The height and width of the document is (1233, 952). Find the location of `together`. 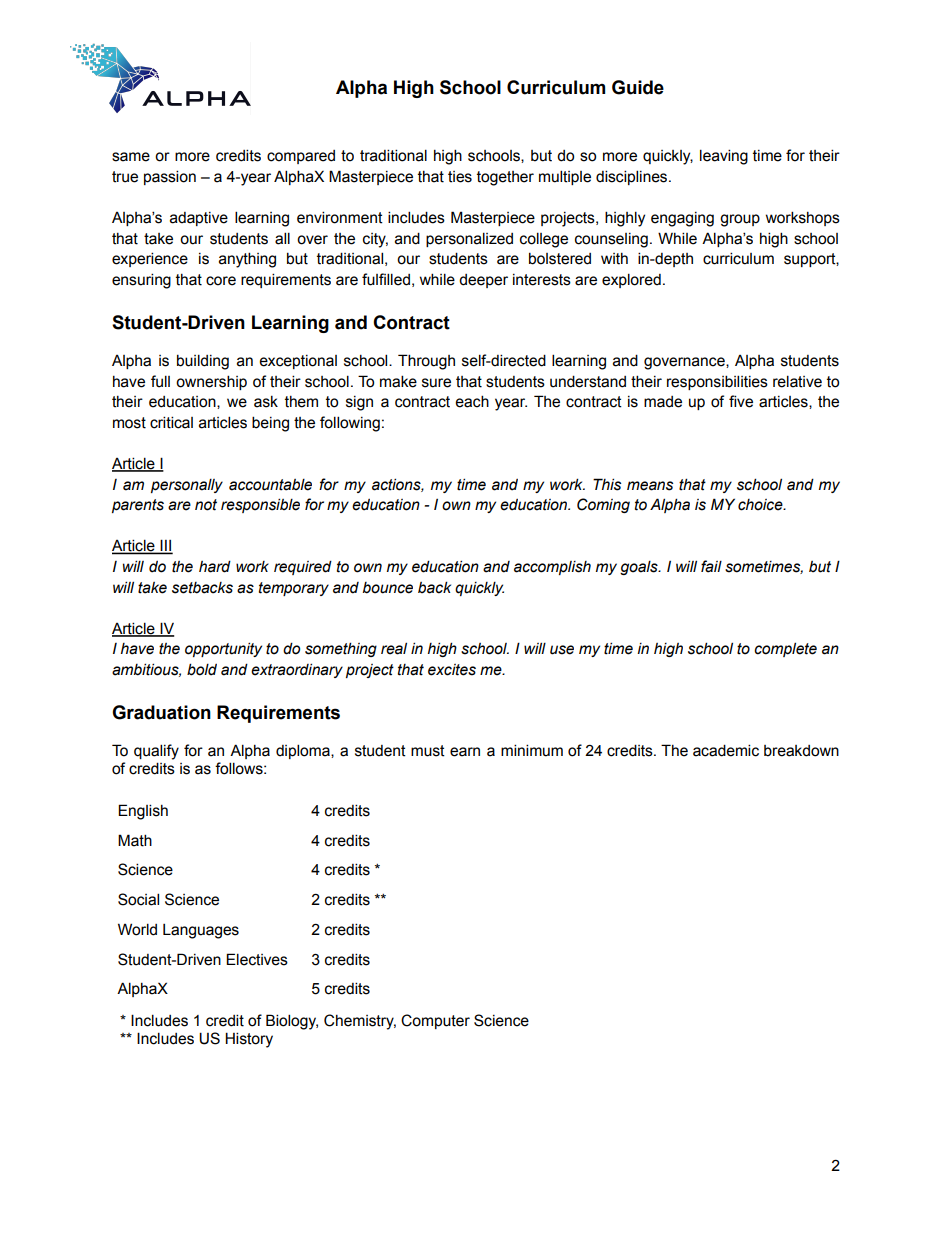

together is located at coordinates (505, 178).
